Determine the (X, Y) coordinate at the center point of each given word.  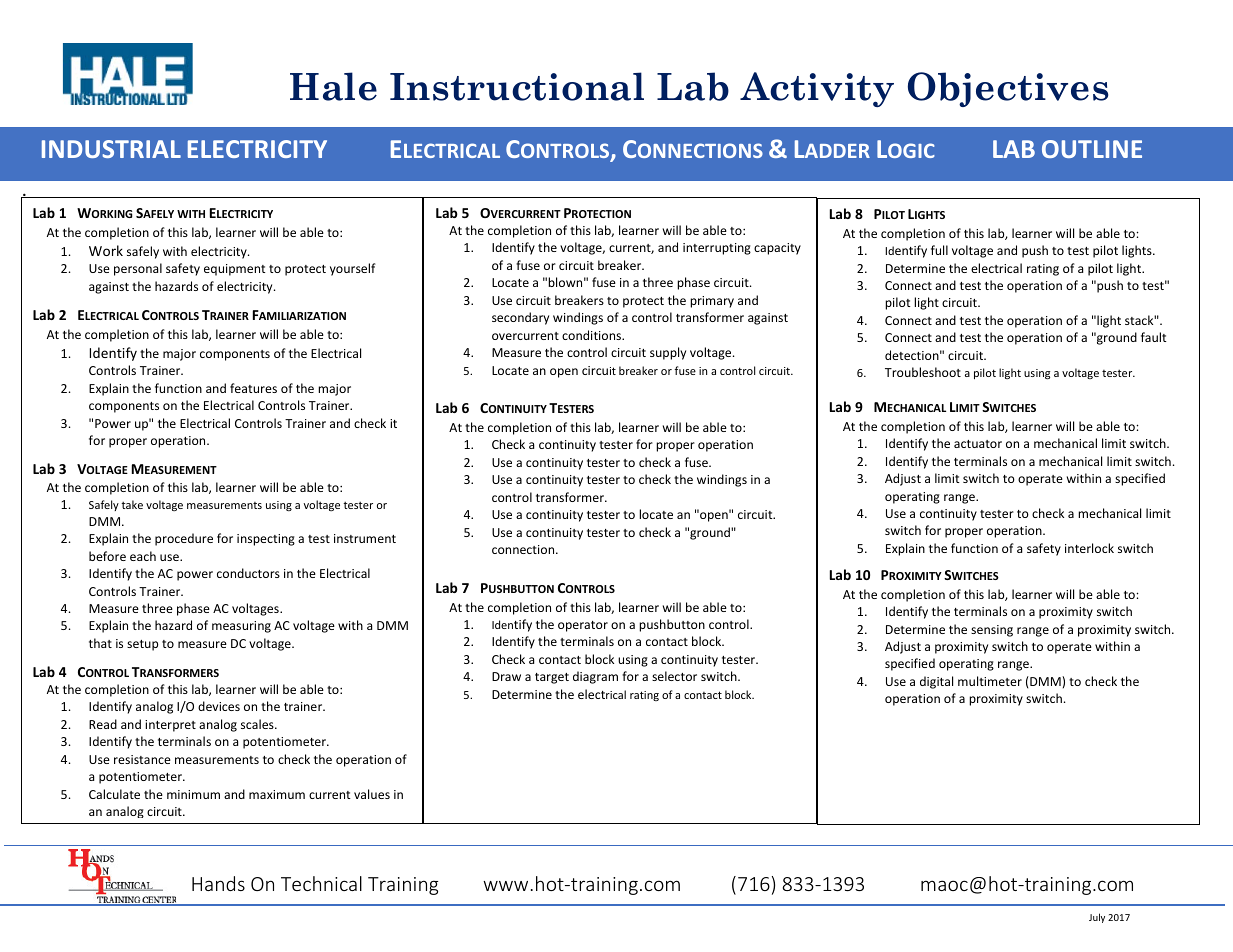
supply (668, 353)
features (253, 388)
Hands (218, 883)
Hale (333, 86)
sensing (992, 631)
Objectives (1008, 89)
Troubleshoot (923, 372)
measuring (241, 627)
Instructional (517, 86)
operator (583, 626)
